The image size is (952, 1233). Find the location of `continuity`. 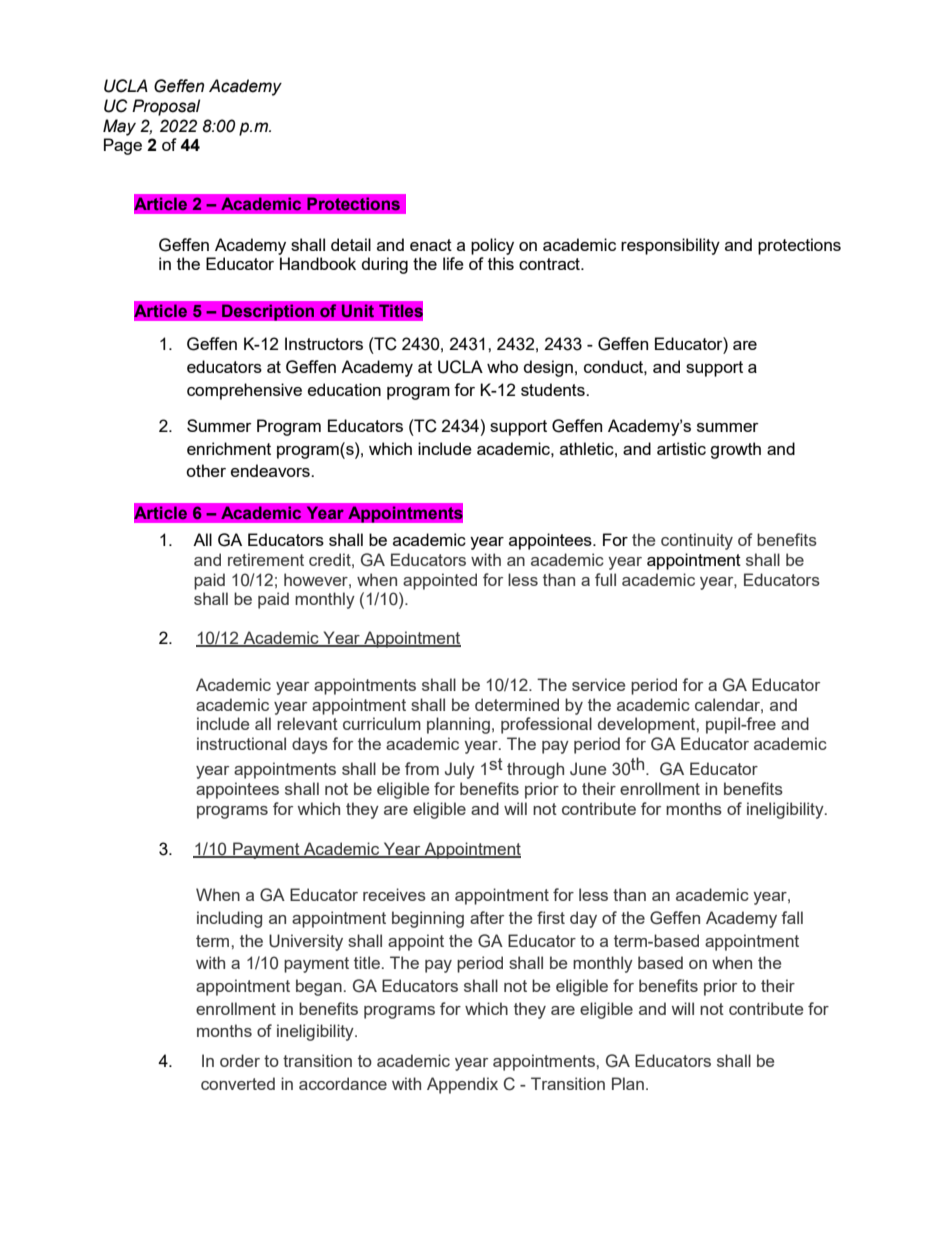

continuity is located at coordinates (697, 541).
